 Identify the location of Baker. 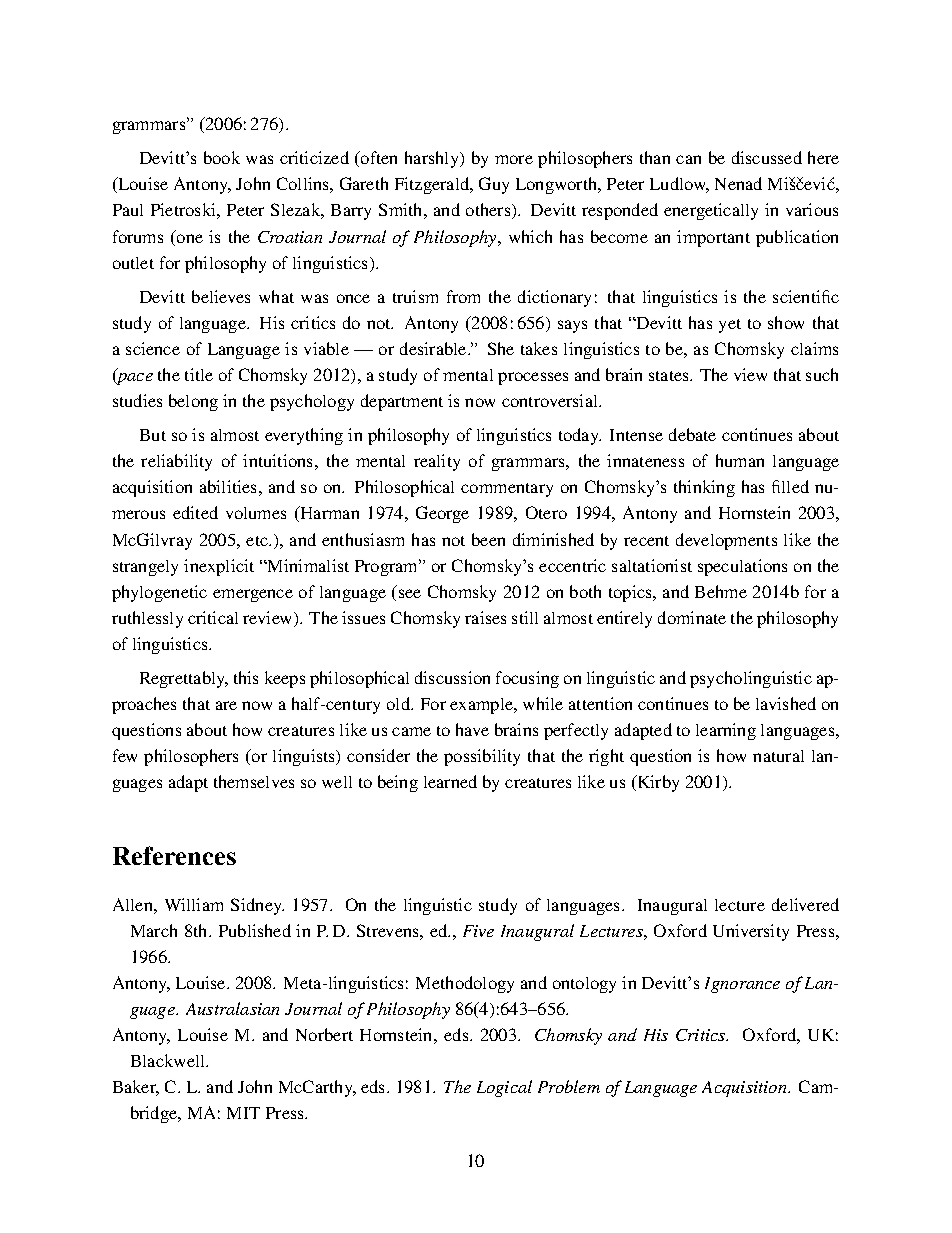
(136, 1088).
